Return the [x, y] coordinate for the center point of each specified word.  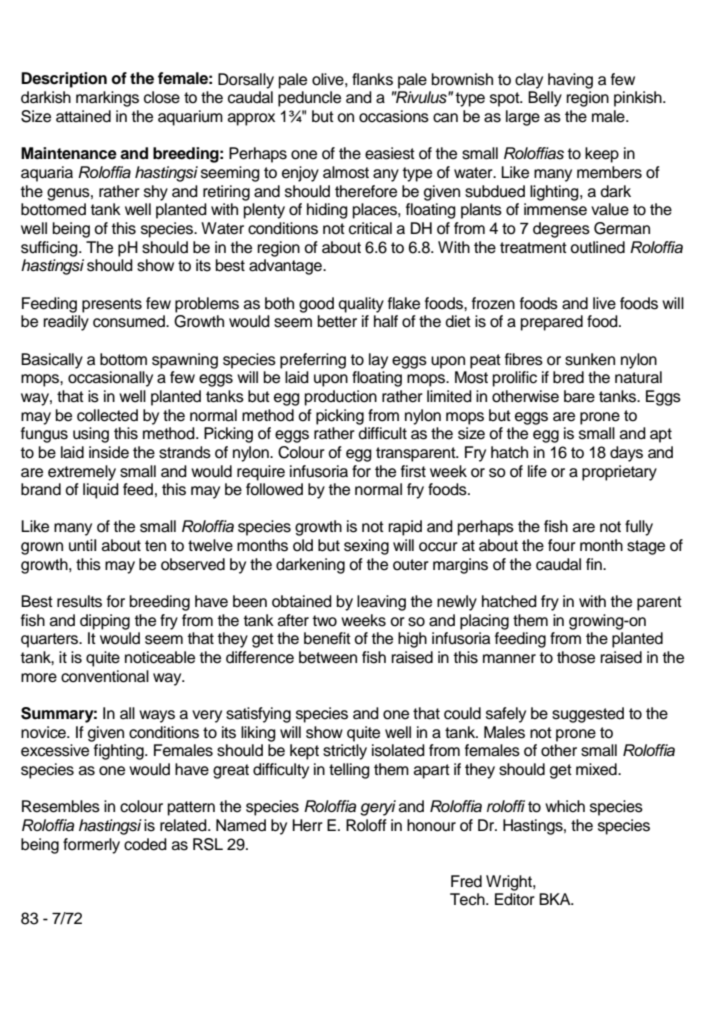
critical [370, 228]
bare [579, 396]
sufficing [50, 249]
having [570, 81]
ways [157, 716]
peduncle [309, 99]
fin [595, 564]
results [79, 601]
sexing [366, 547]
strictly [345, 752]
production [341, 398]
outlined [597, 247]
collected [107, 415]
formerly [91, 846]
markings [107, 99]
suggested [588, 715]
